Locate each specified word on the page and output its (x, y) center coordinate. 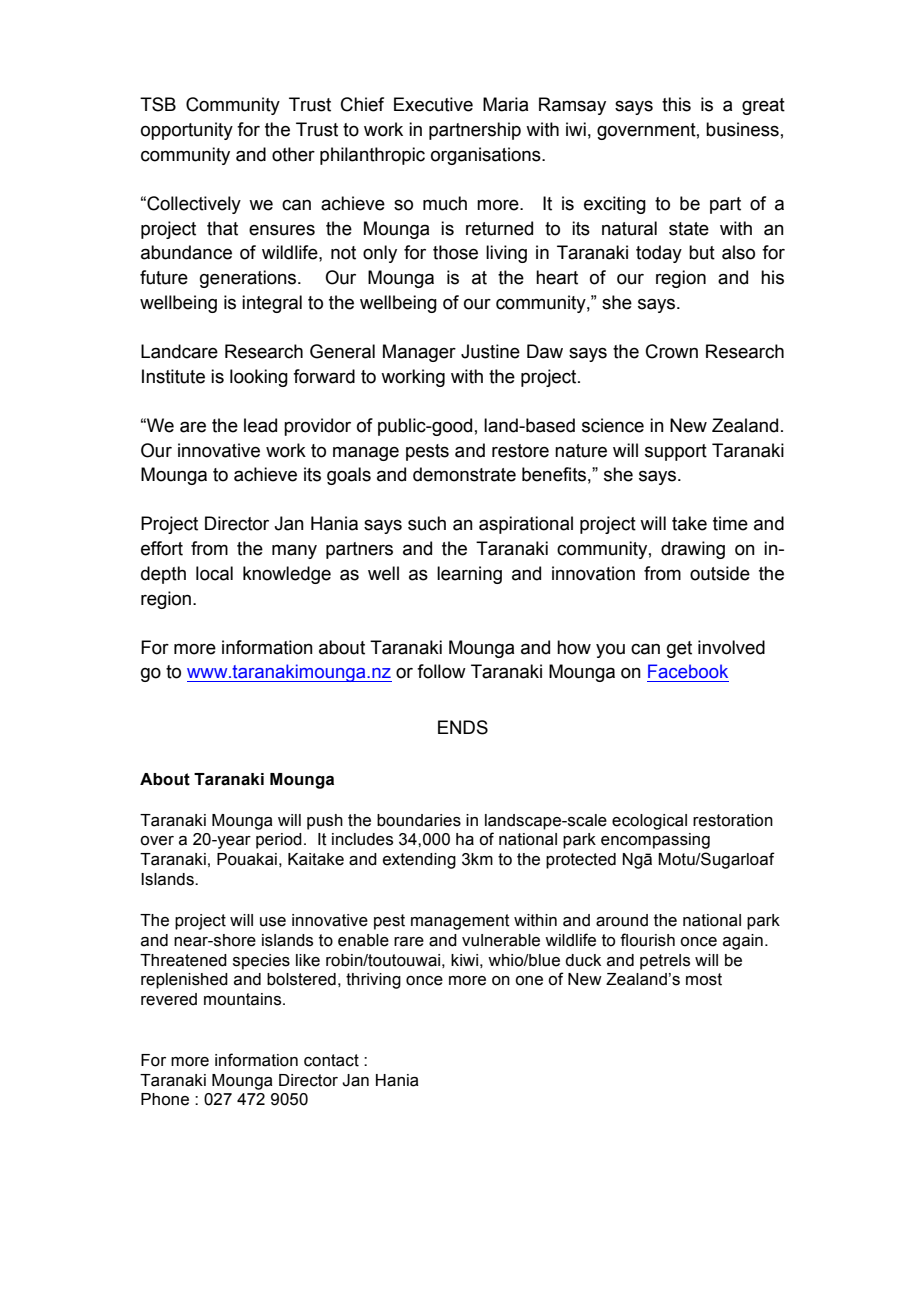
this (676, 104)
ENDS (463, 727)
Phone (165, 1099)
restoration (733, 820)
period (279, 841)
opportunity (187, 131)
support (676, 452)
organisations (487, 156)
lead (260, 425)
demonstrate (464, 474)
